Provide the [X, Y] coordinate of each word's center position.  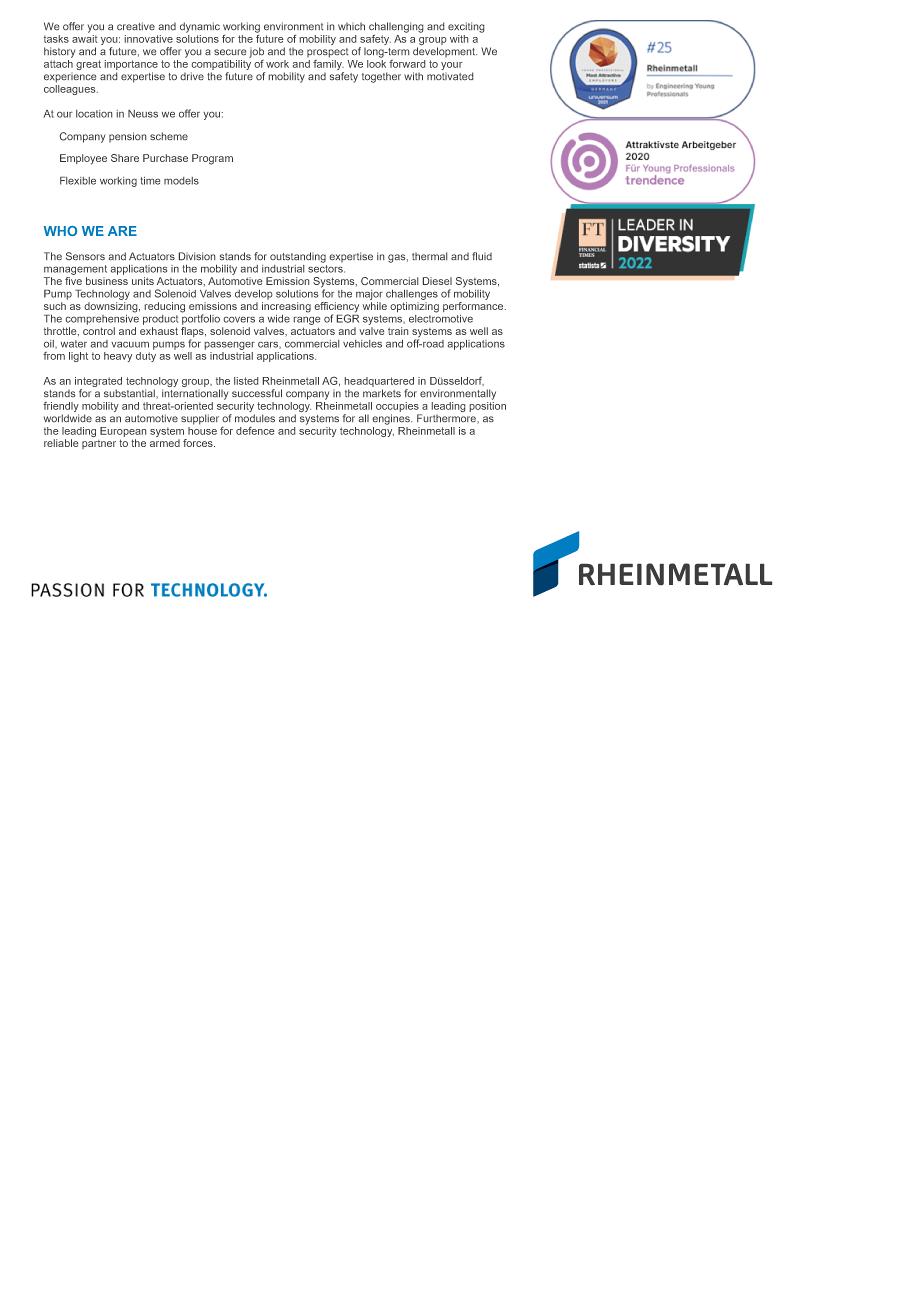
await [85, 37]
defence [255, 431]
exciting [466, 27]
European [123, 432]
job [256, 52]
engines [392, 419]
